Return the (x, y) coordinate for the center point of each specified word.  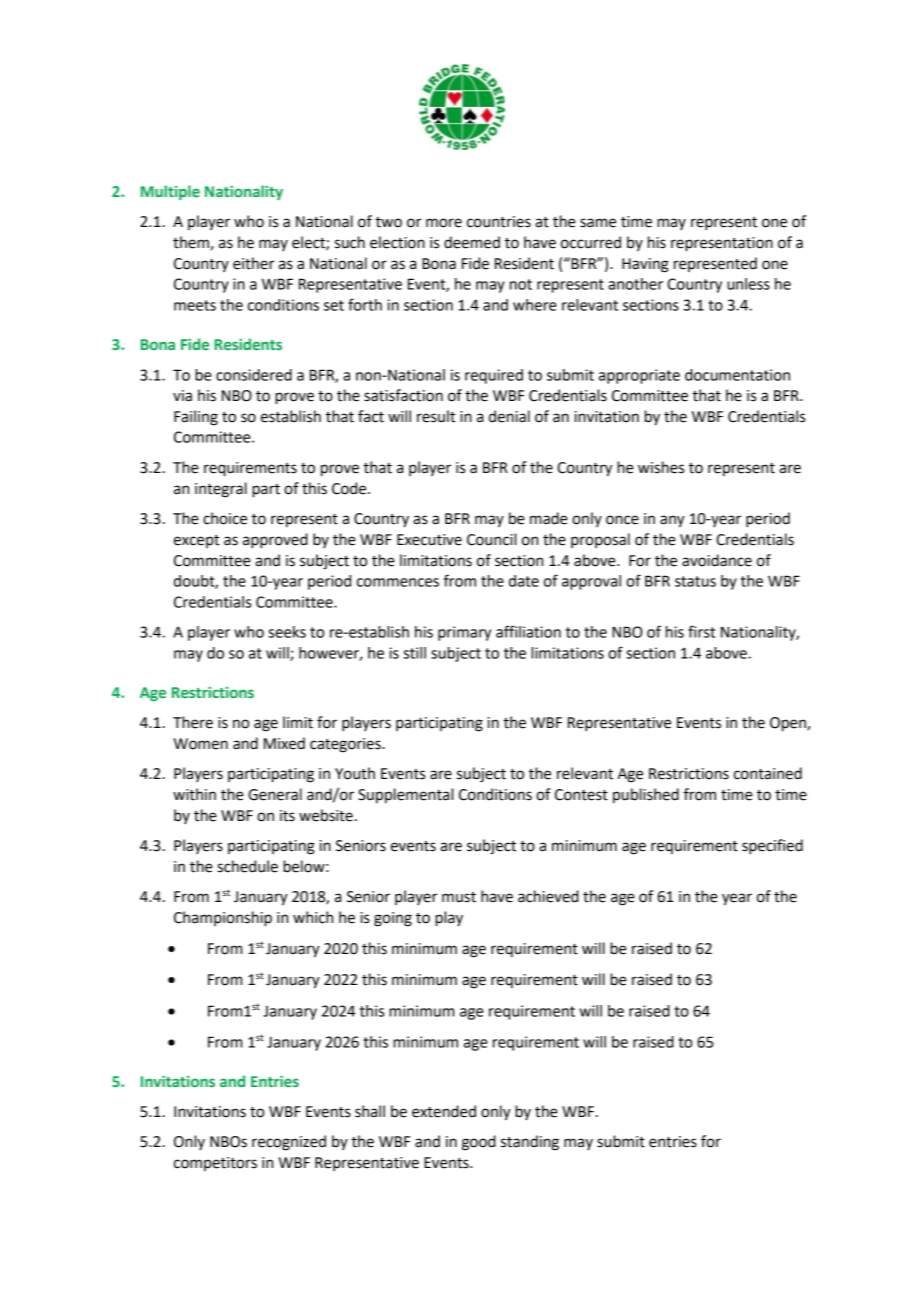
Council (491, 539)
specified (772, 847)
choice (225, 518)
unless (748, 284)
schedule (247, 866)
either (253, 263)
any (672, 521)
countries (499, 222)
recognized (289, 1143)
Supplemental (405, 795)
